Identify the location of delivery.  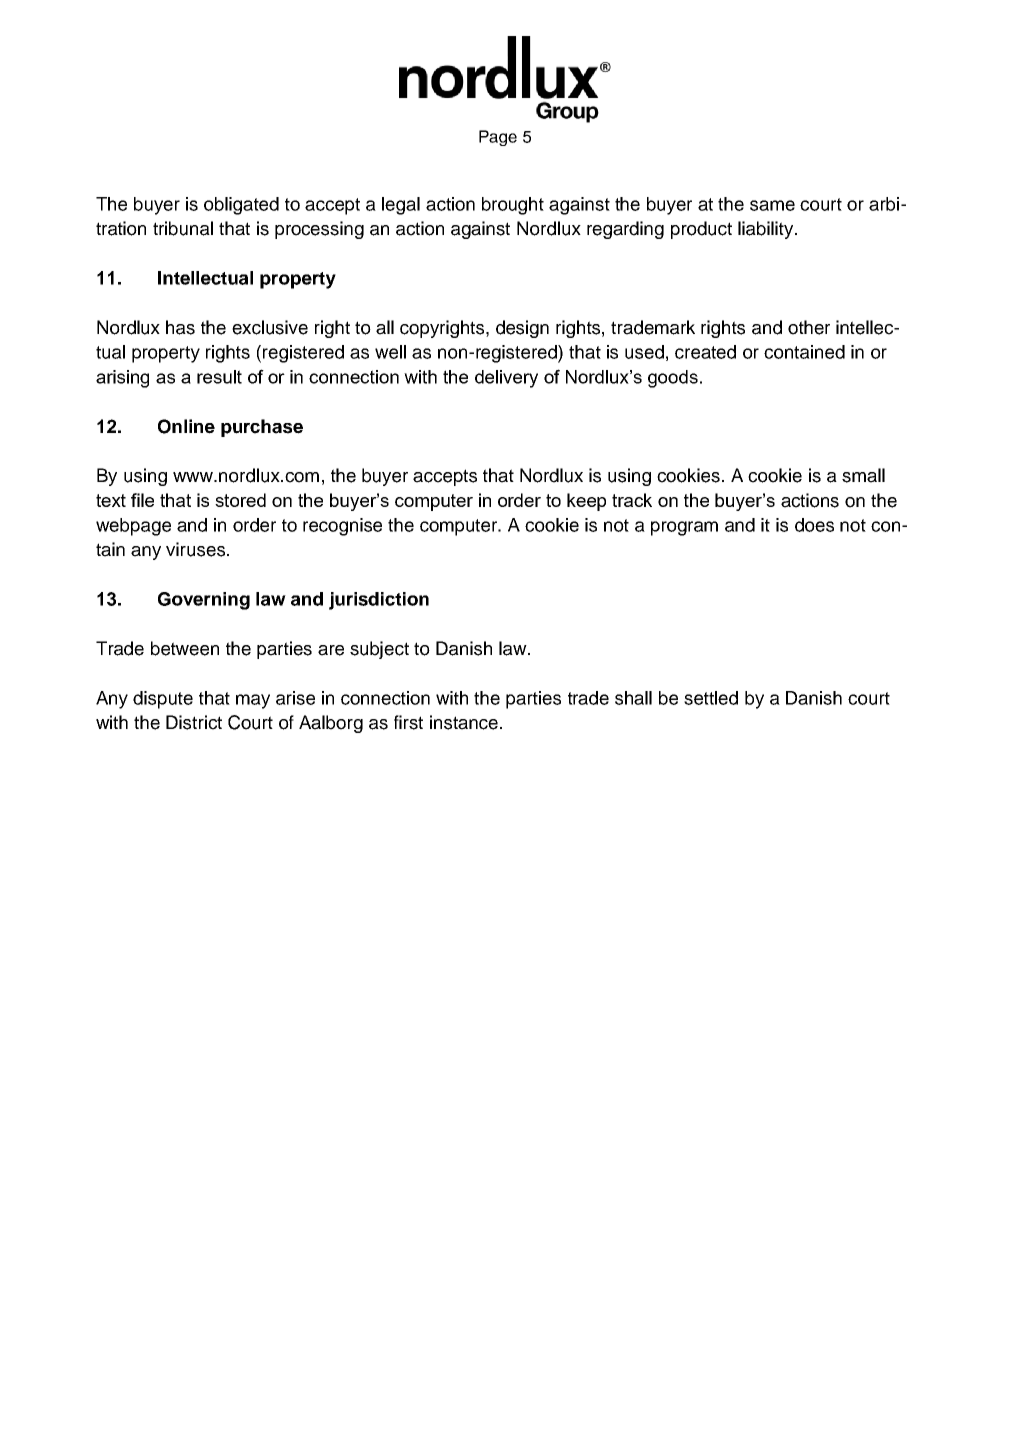
(506, 379).
